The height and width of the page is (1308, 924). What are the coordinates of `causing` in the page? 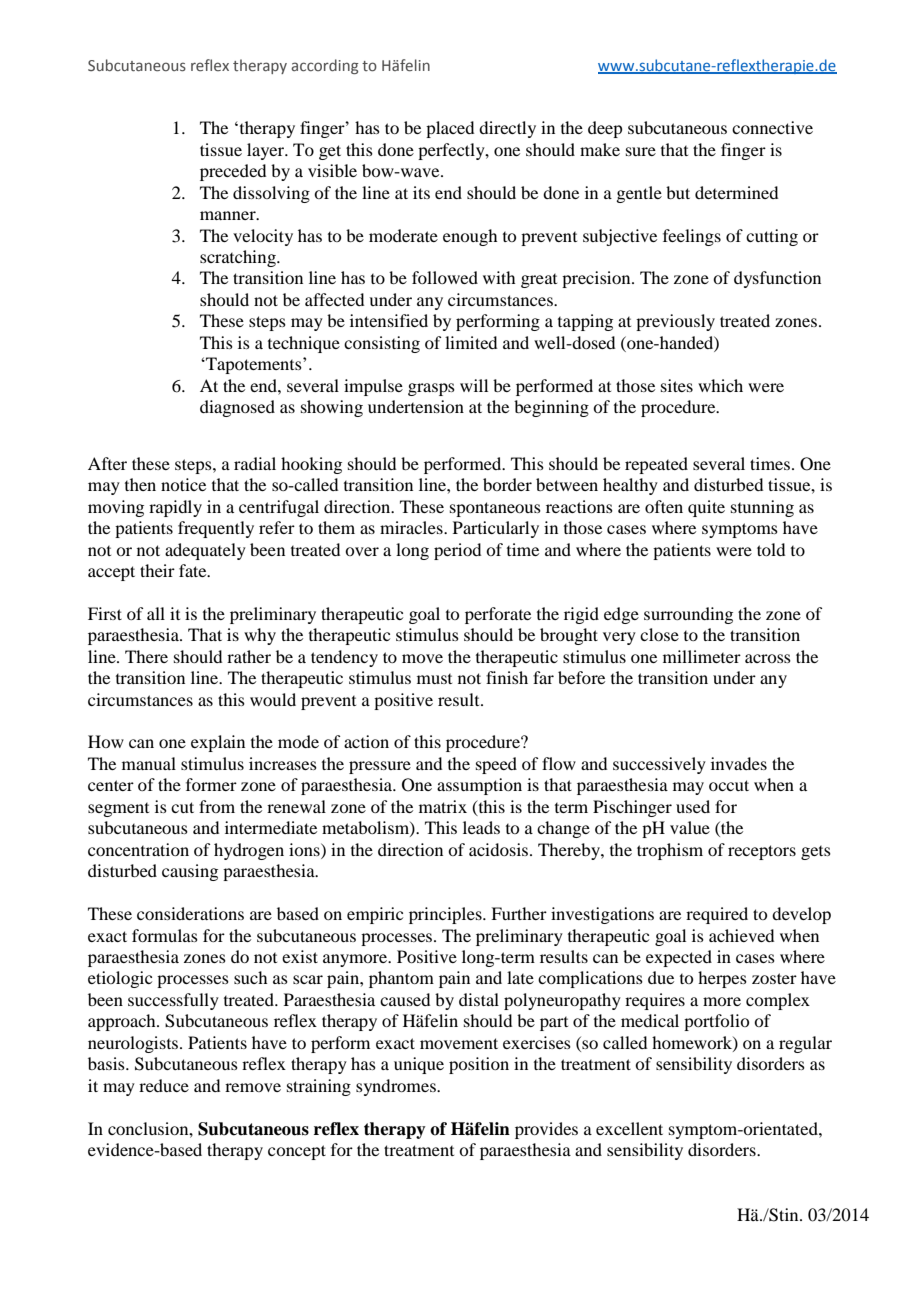 It's located at (190, 872).
